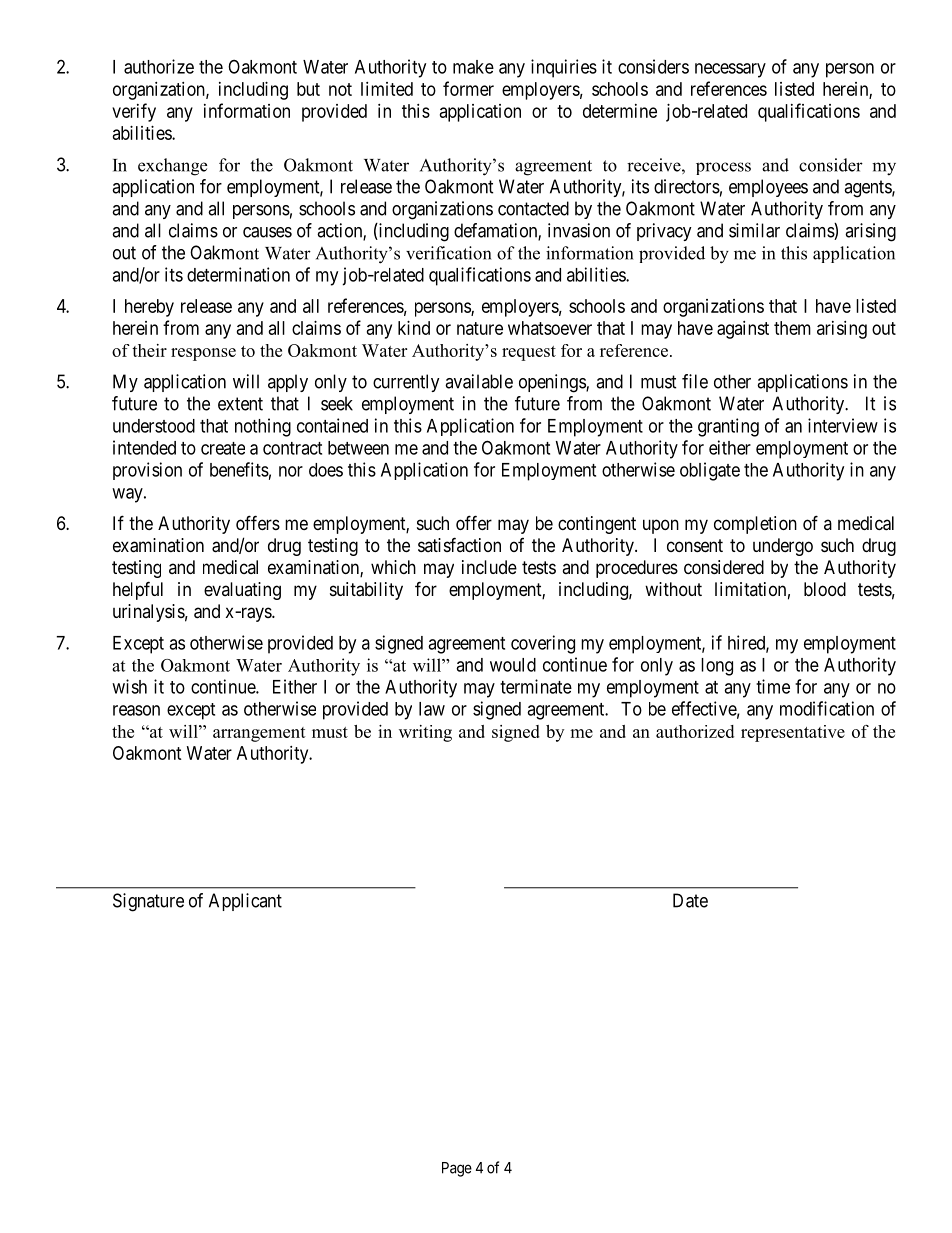  Describe the element at coordinates (717, 667) in the page. I see `long` at that location.
